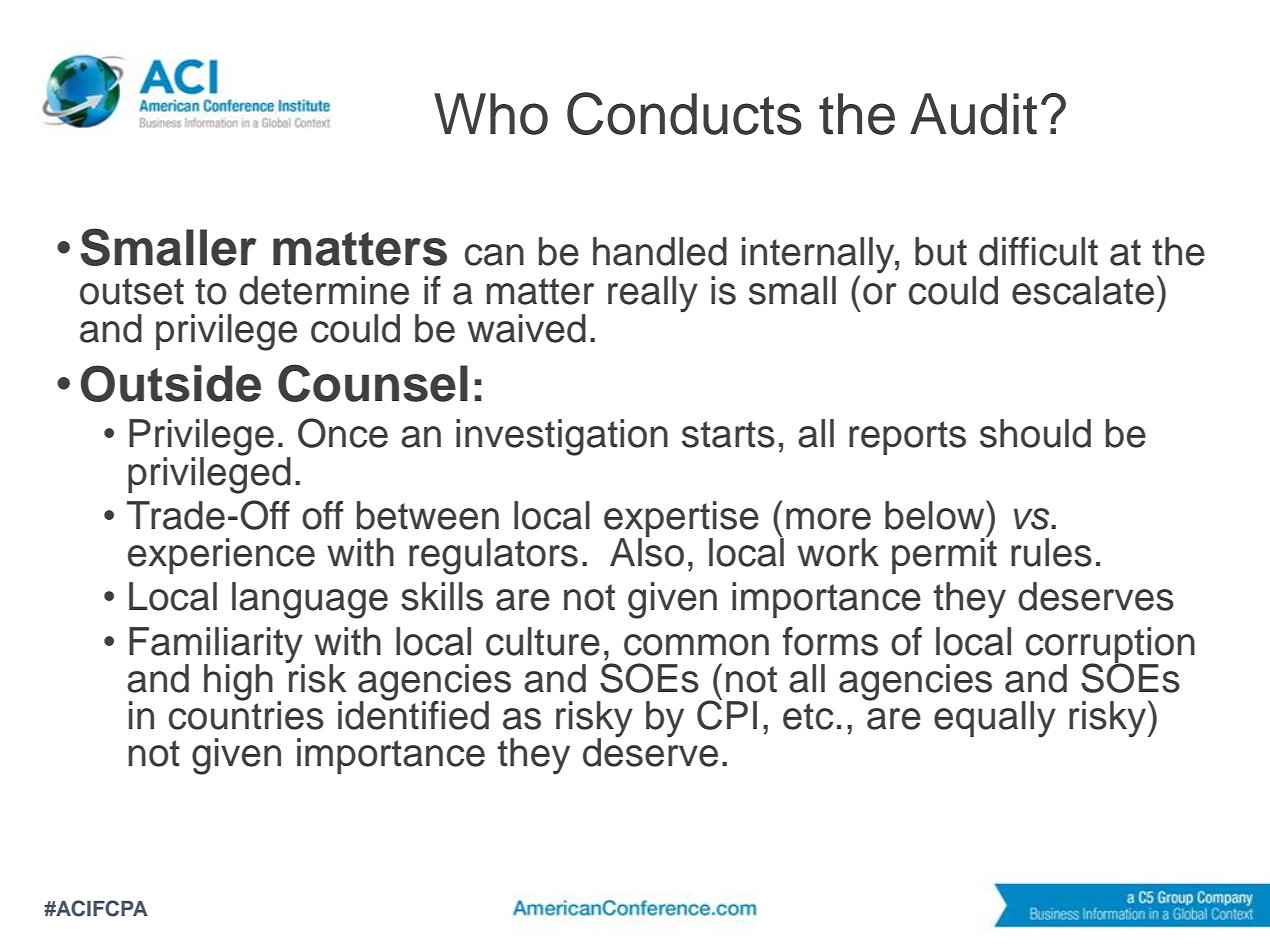 This screenshot has height=952, width=1270. I want to click on countries, so click(246, 714).
